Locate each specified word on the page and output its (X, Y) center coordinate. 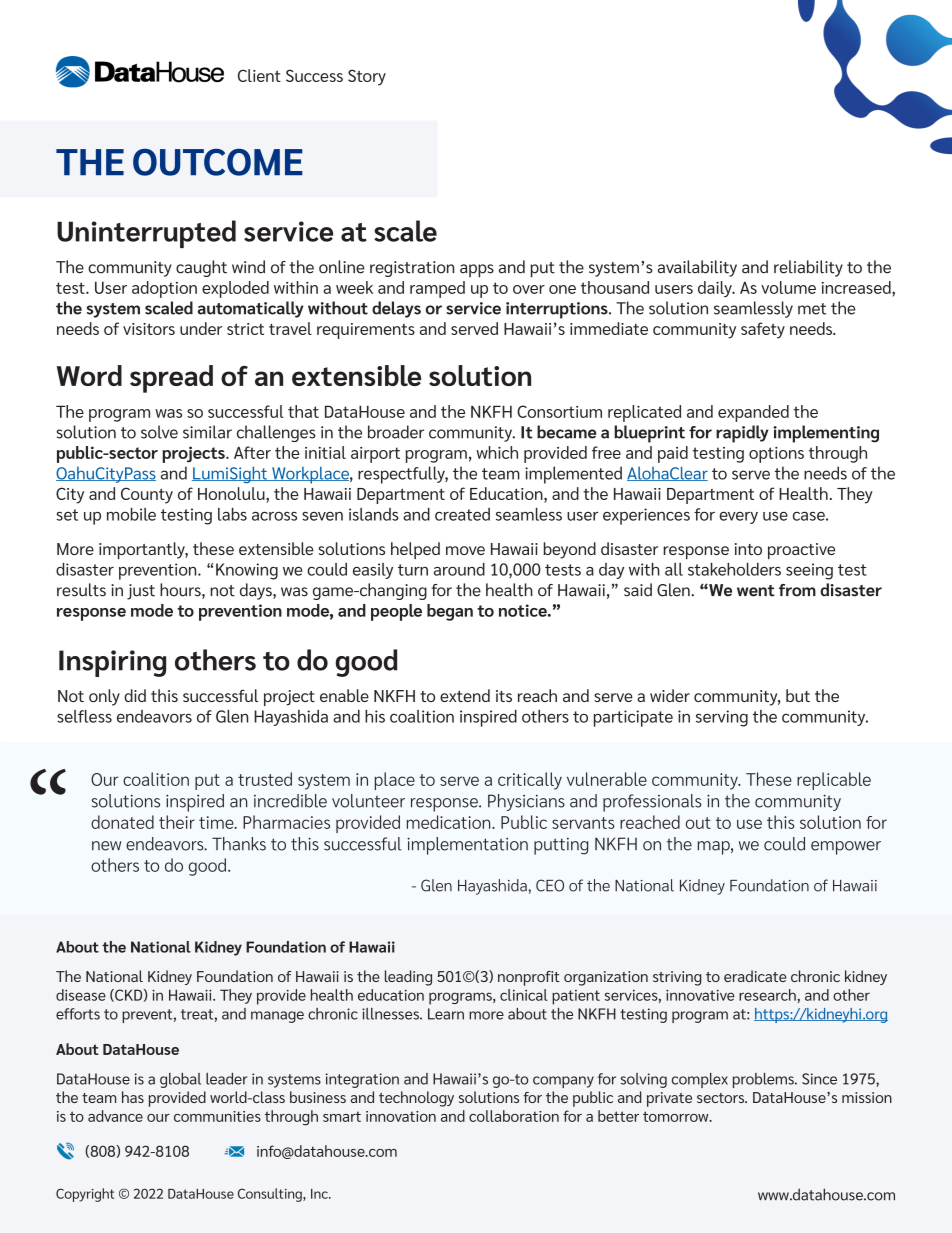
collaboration (514, 1116)
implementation (467, 846)
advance (115, 1116)
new (107, 846)
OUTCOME (218, 162)
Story (367, 77)
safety (763, 330)
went (756, 591)
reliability (808, 268)
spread (171, 379)
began (450, 612)
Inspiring (112, 663)
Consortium (559, 411)
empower (846, 848)
